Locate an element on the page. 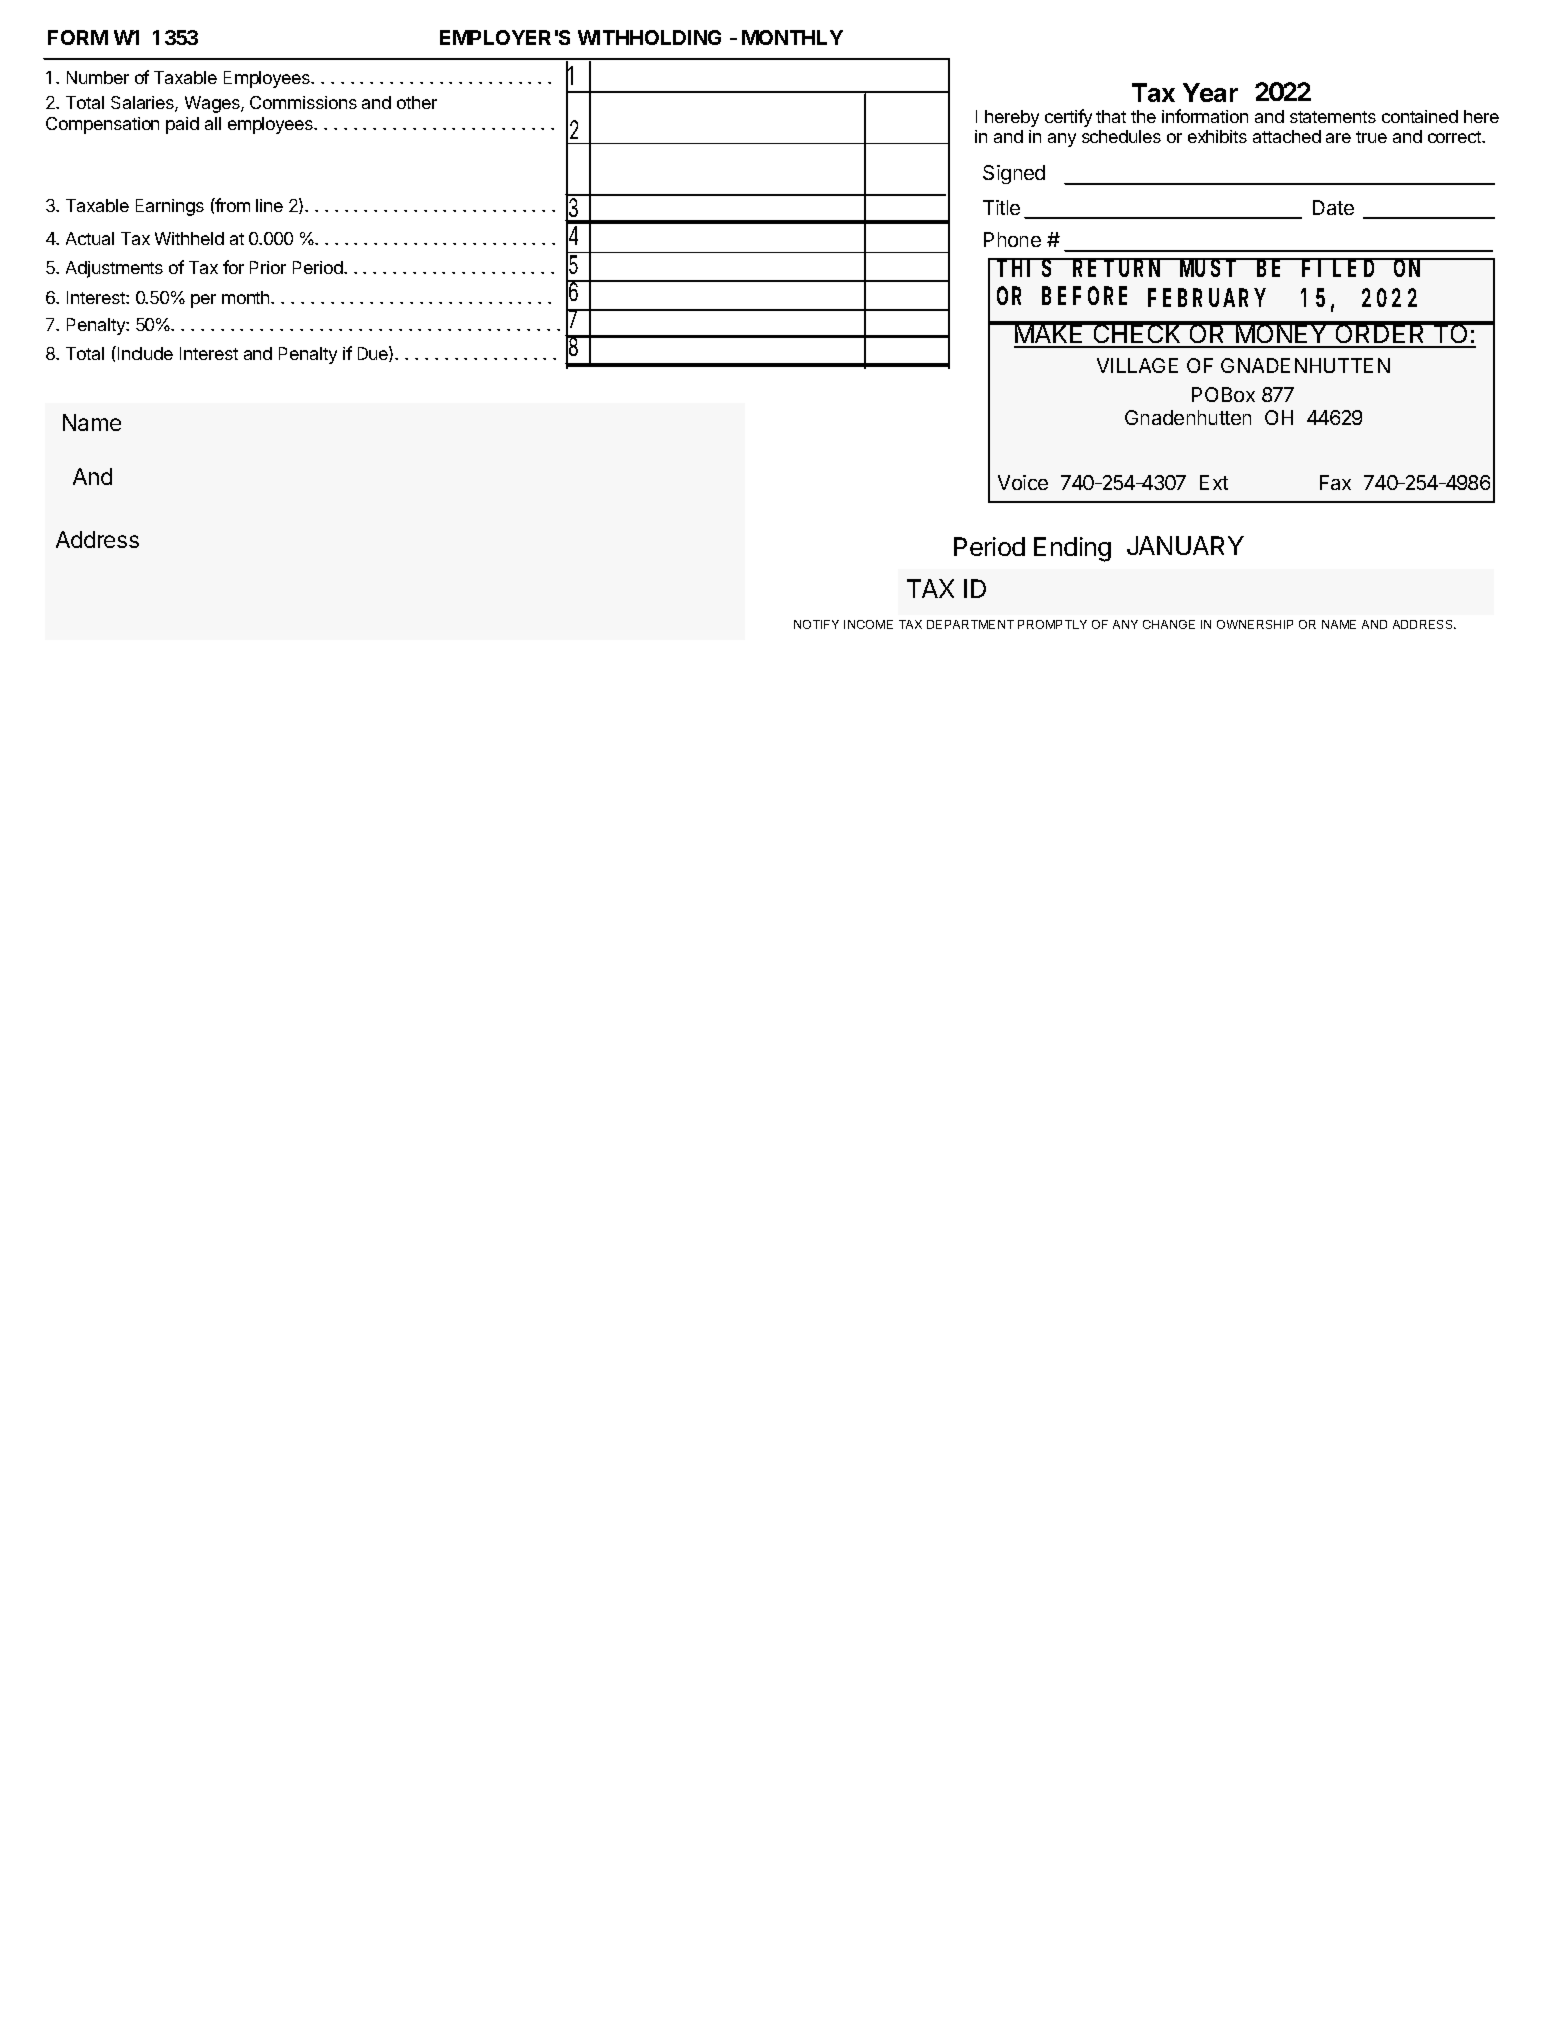 The width and height of the image is (1560, 2019). Number is located at coordinates (98, 77).
